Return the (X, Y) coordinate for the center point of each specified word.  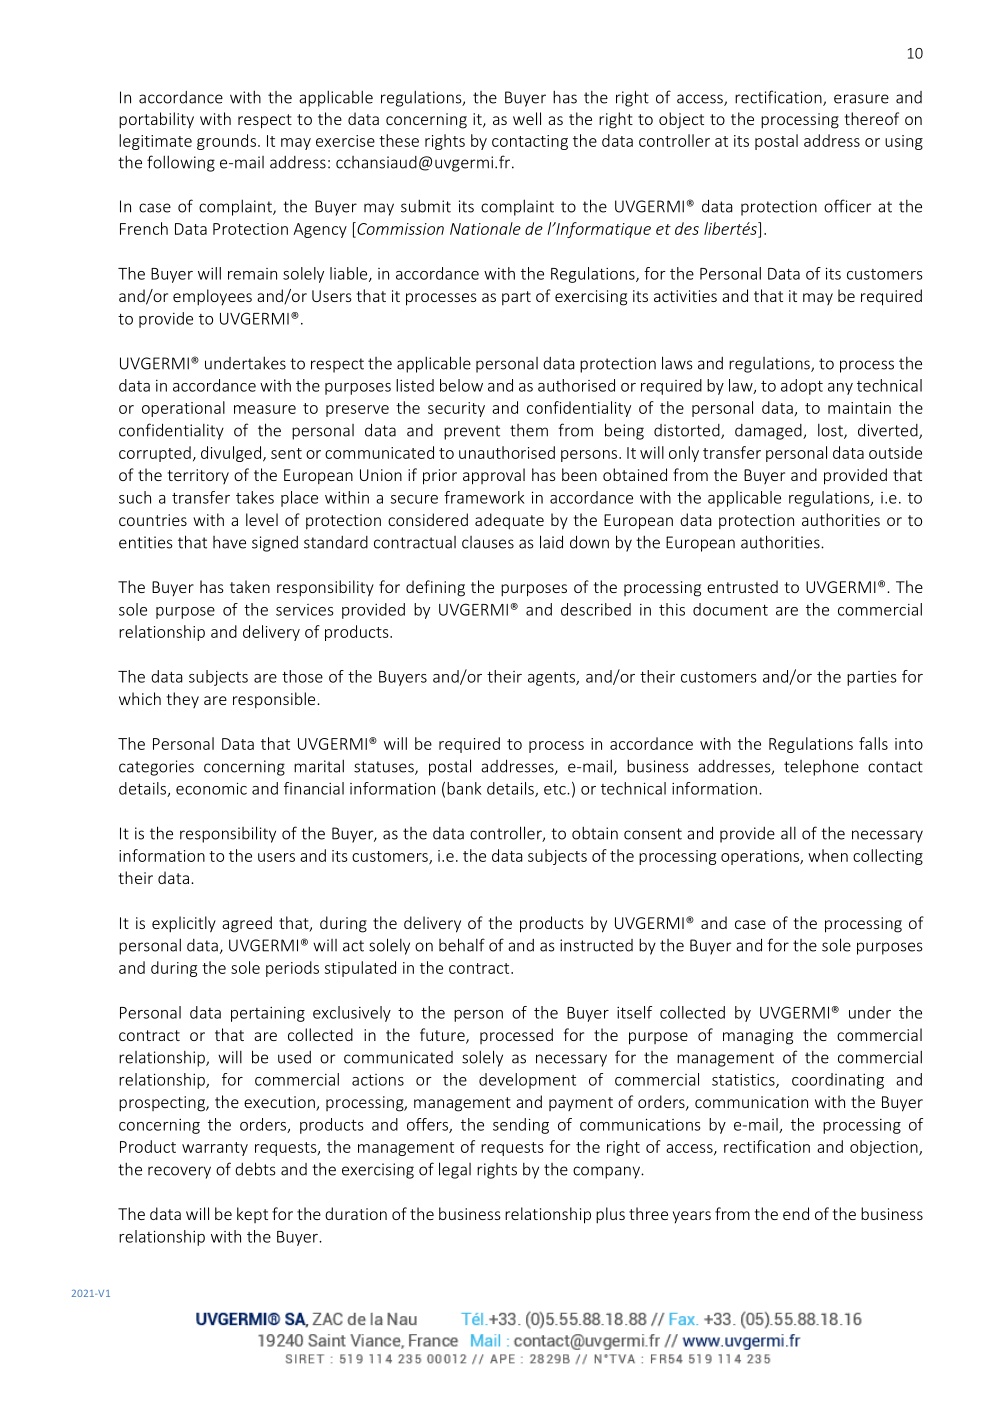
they (183, 700)
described (596, 609)
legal (455, 1170)
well (527, 118)
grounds (226, 142)
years (692, 1217)
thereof (872, 118)
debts (255, 1169)
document (730, 609)
